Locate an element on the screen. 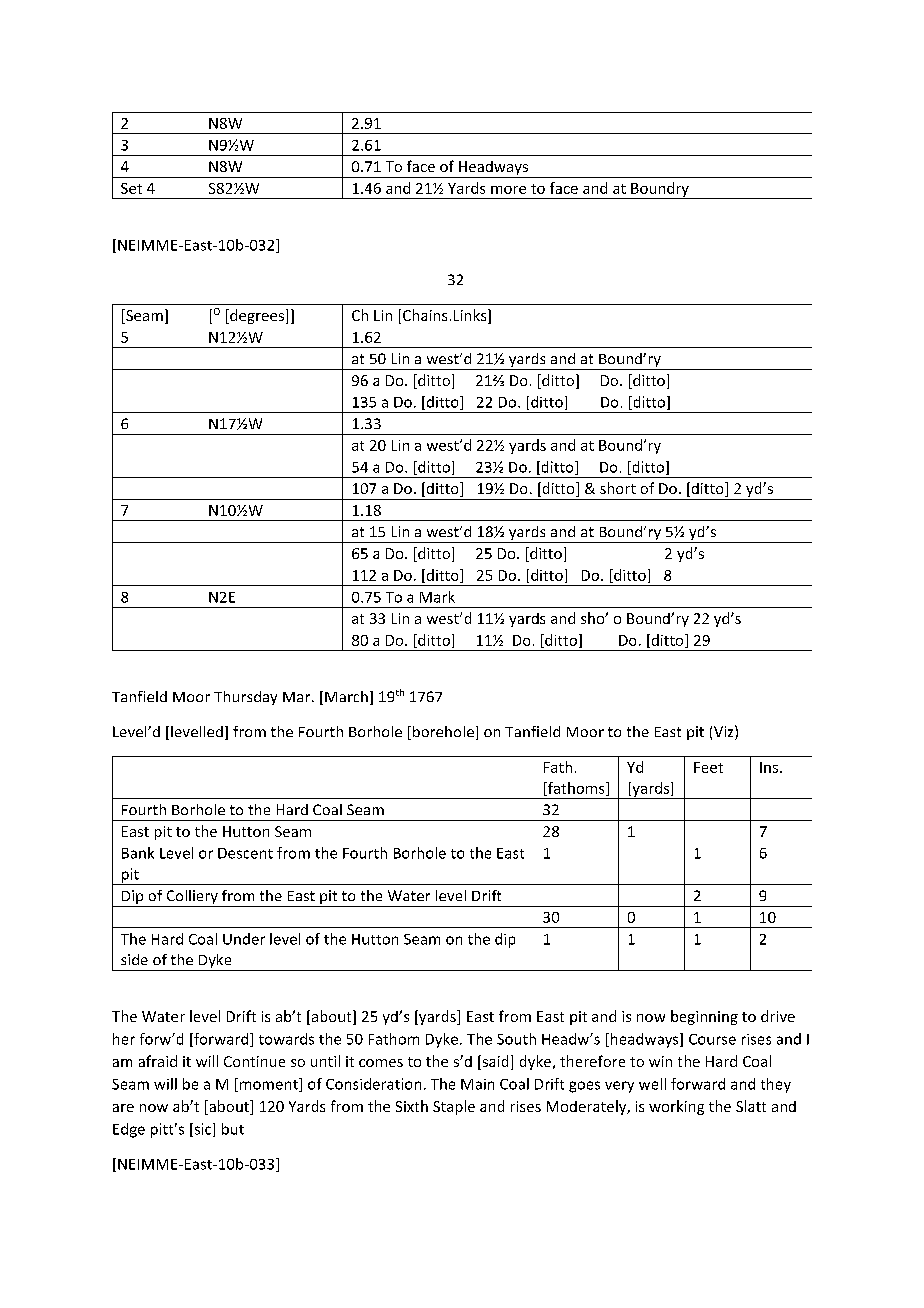 The image size is (924, 1308). Thursday is located at coordinates (245, 698).
